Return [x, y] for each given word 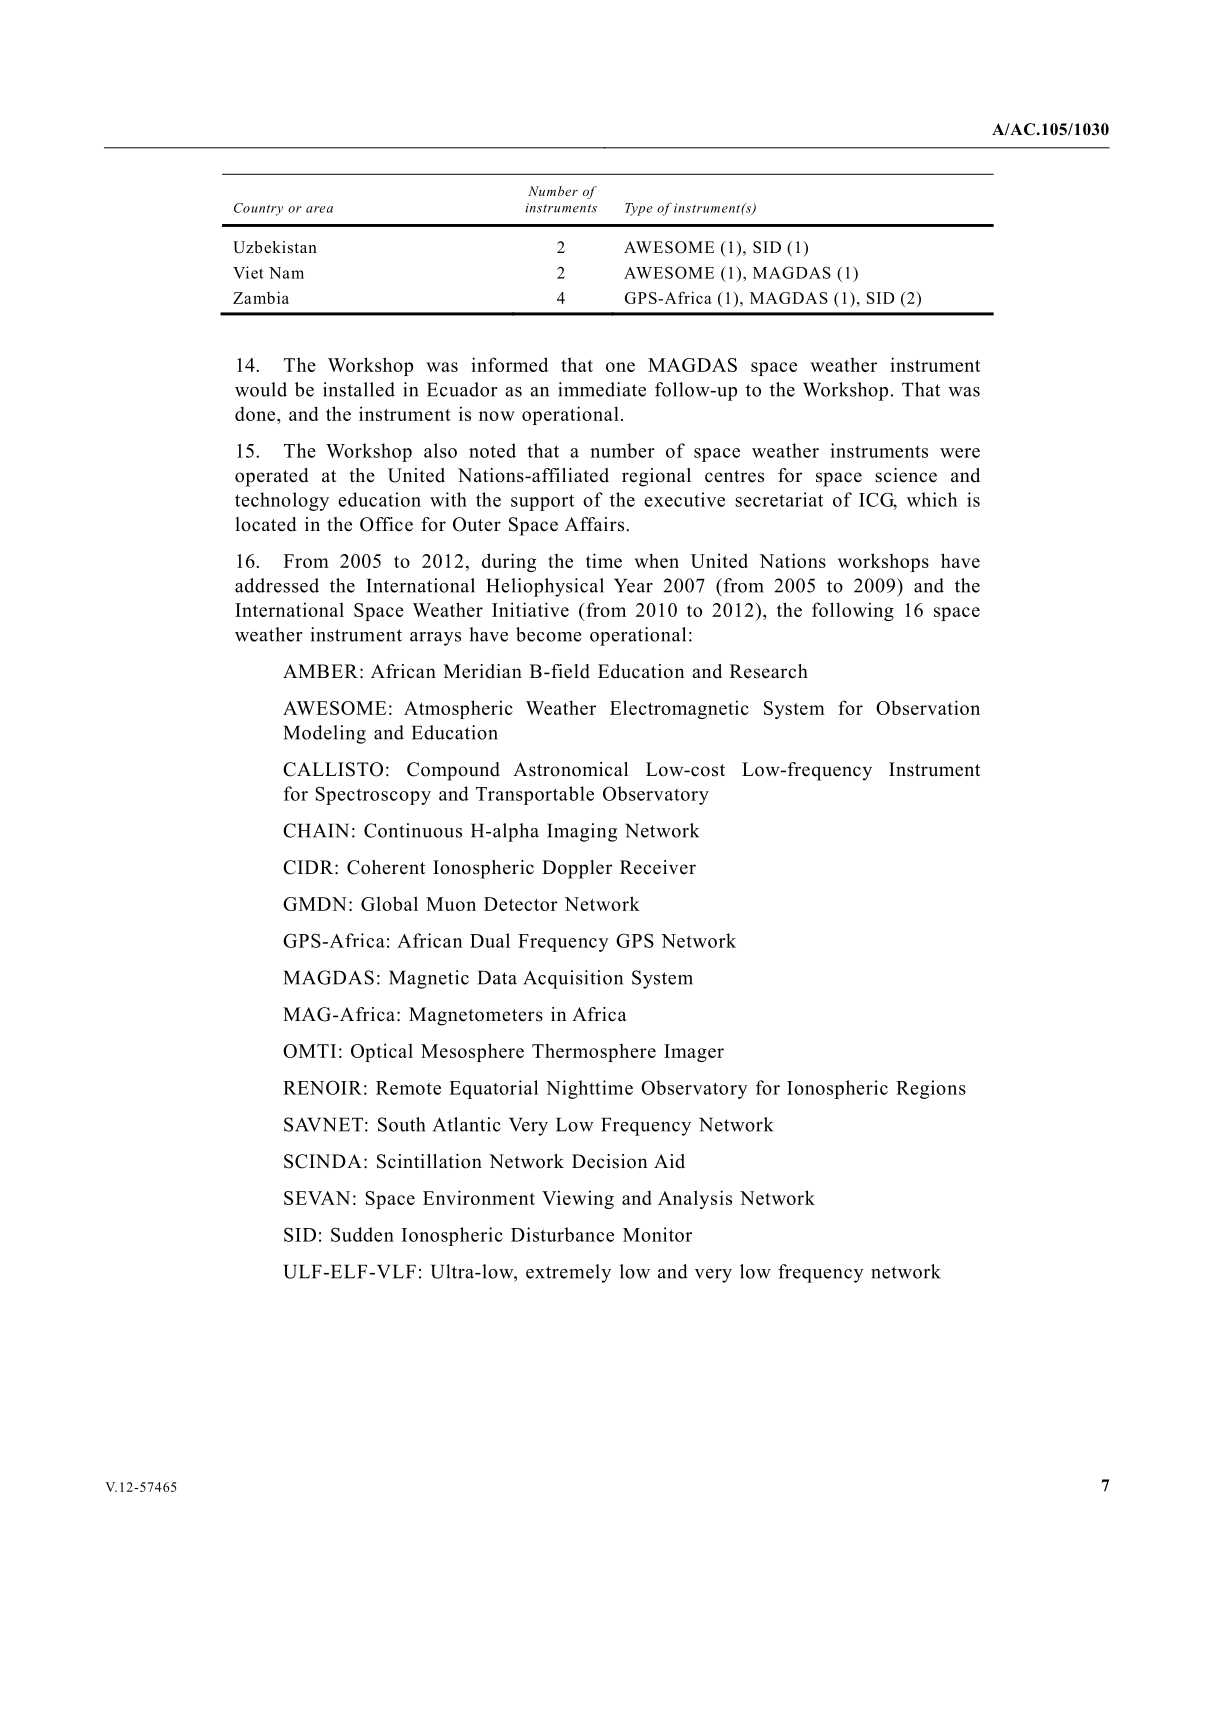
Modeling [325, 734]
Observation [928, 707]
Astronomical [570, 769]
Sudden [362, 1234]
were [960, 453]
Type [639, 209]
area [319, 209]
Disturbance [562, 1234]
